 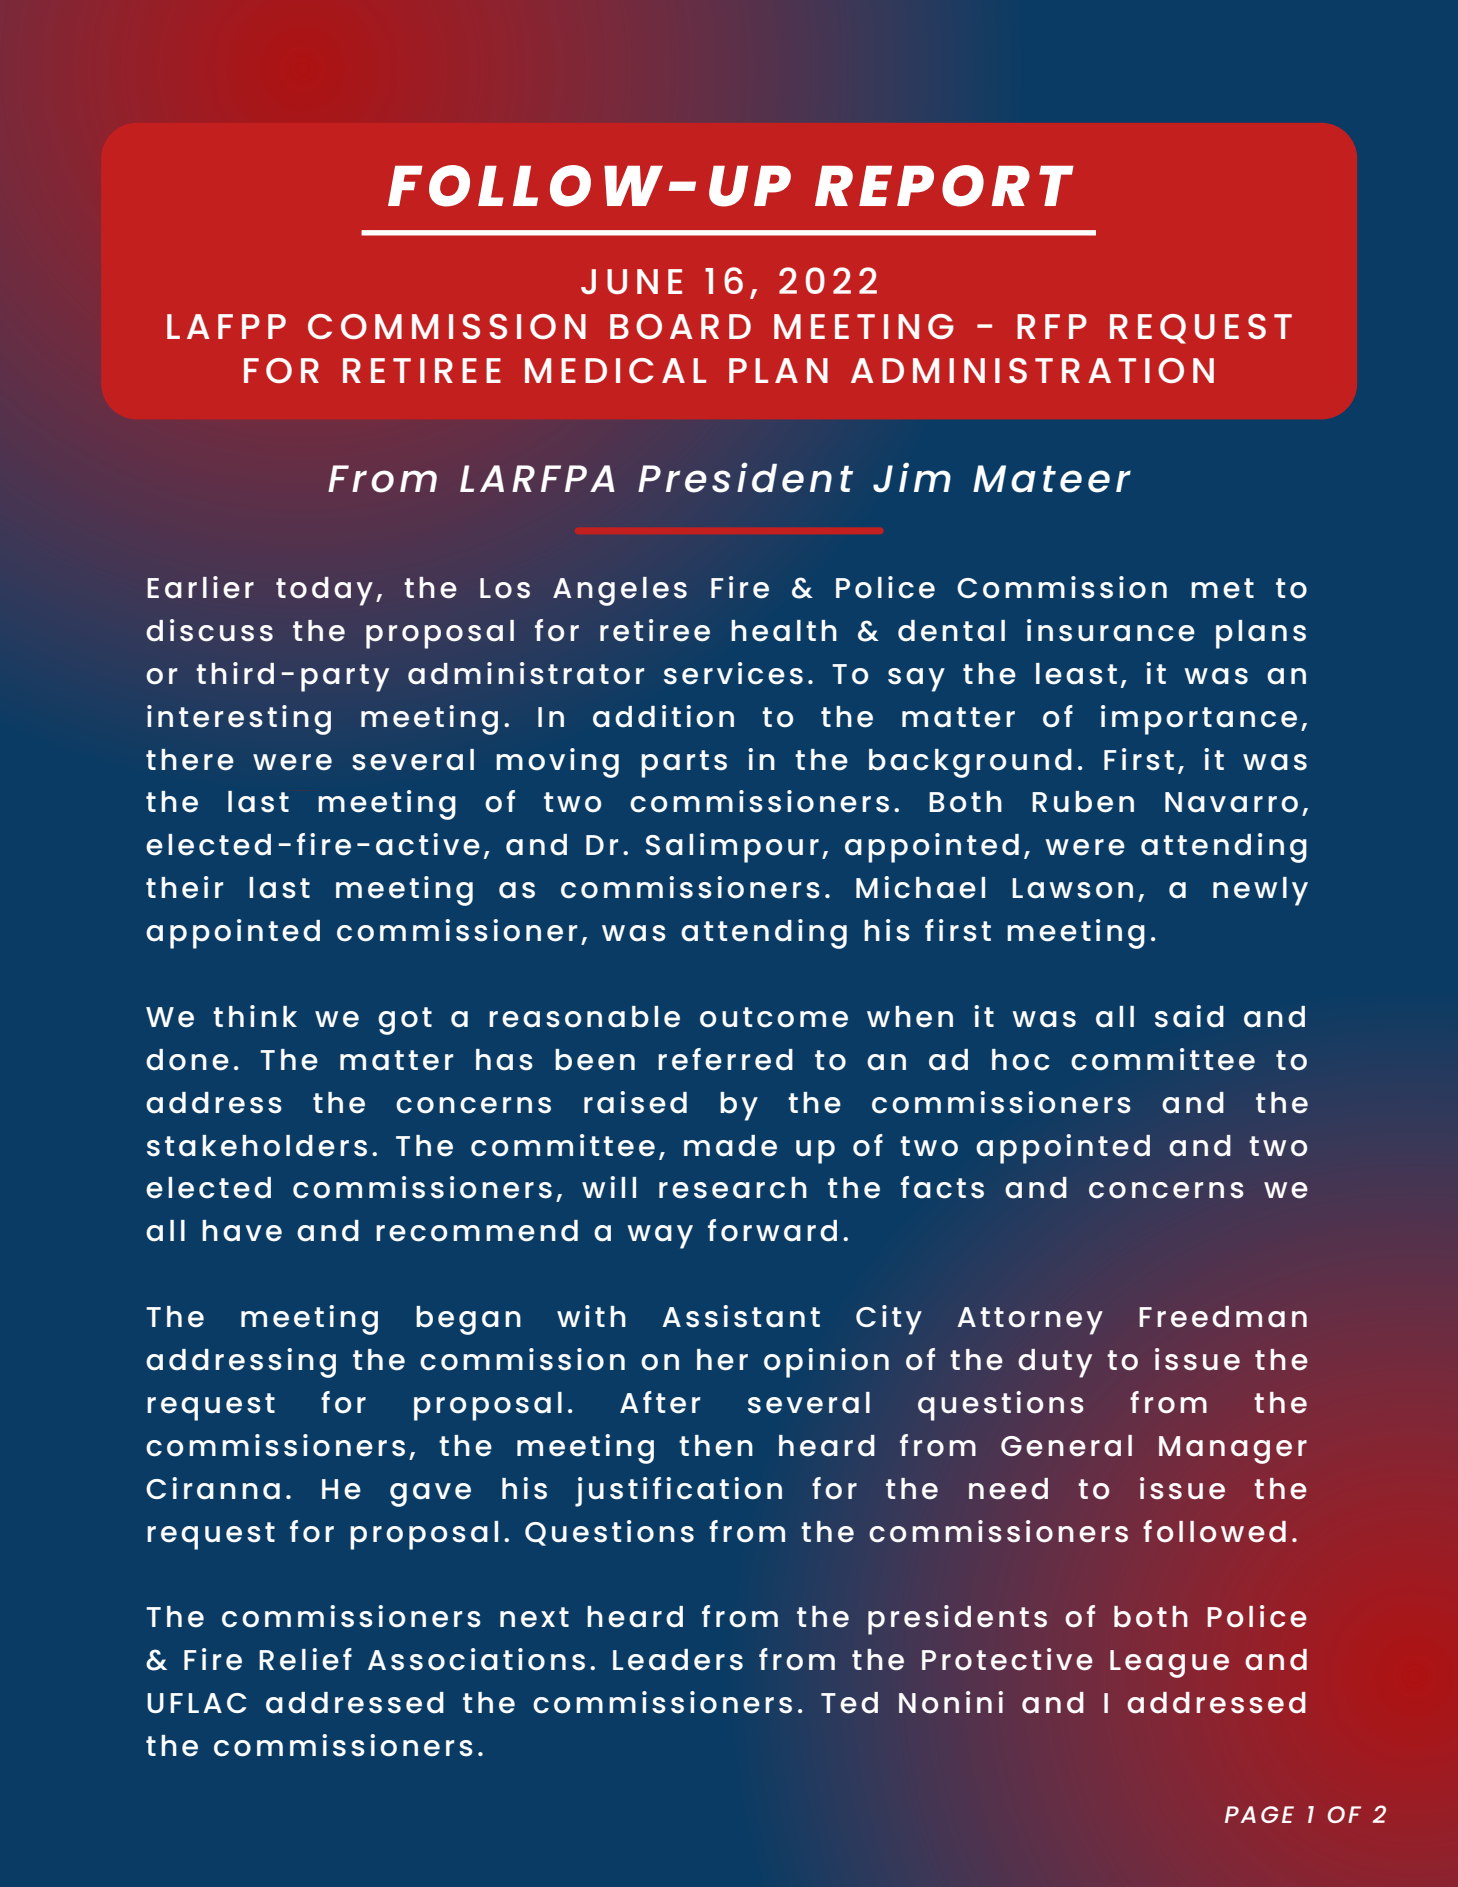 I want to click on Relief, so click(x=305, y=1659).
